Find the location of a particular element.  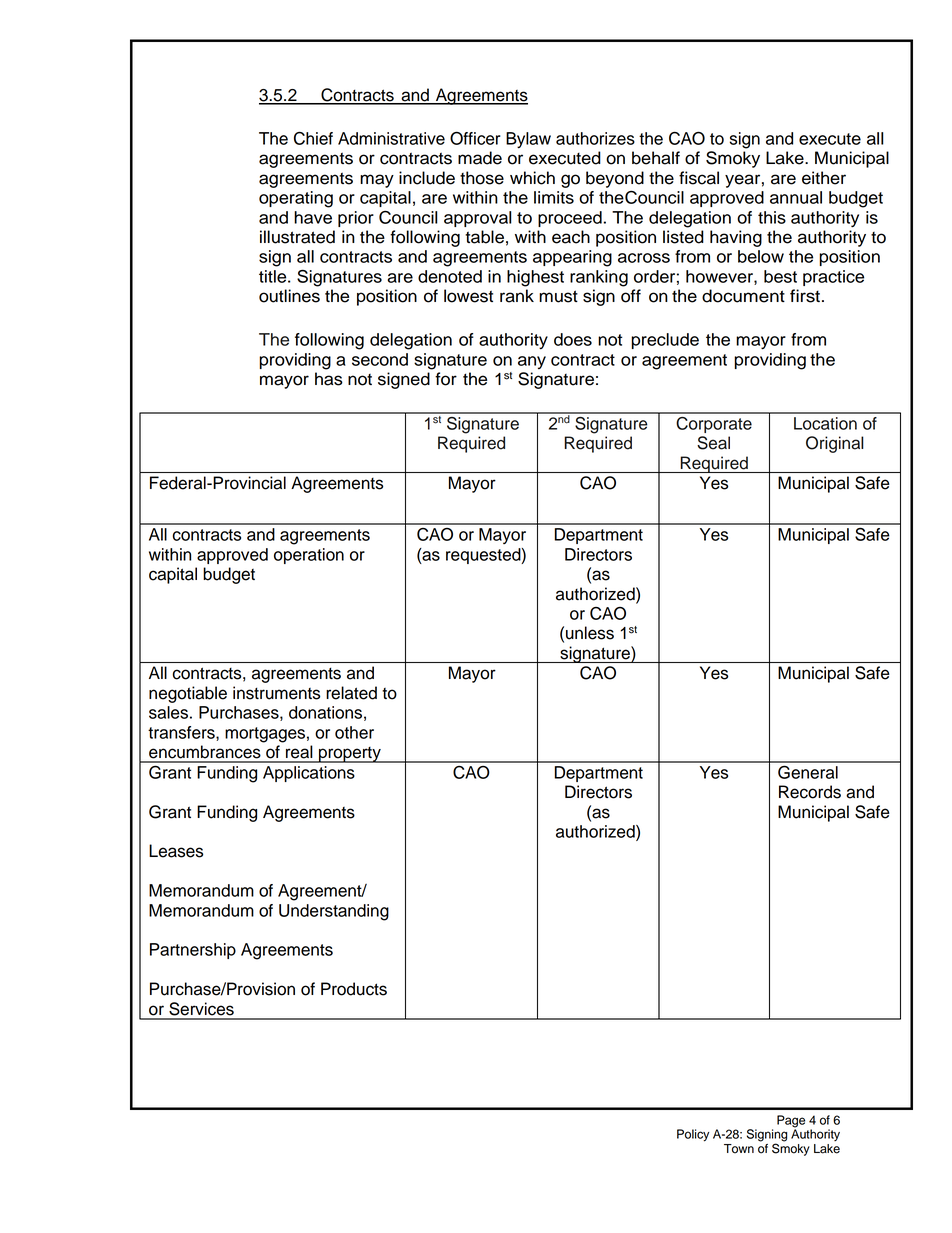

operating is located at coordinates (296, 199).
